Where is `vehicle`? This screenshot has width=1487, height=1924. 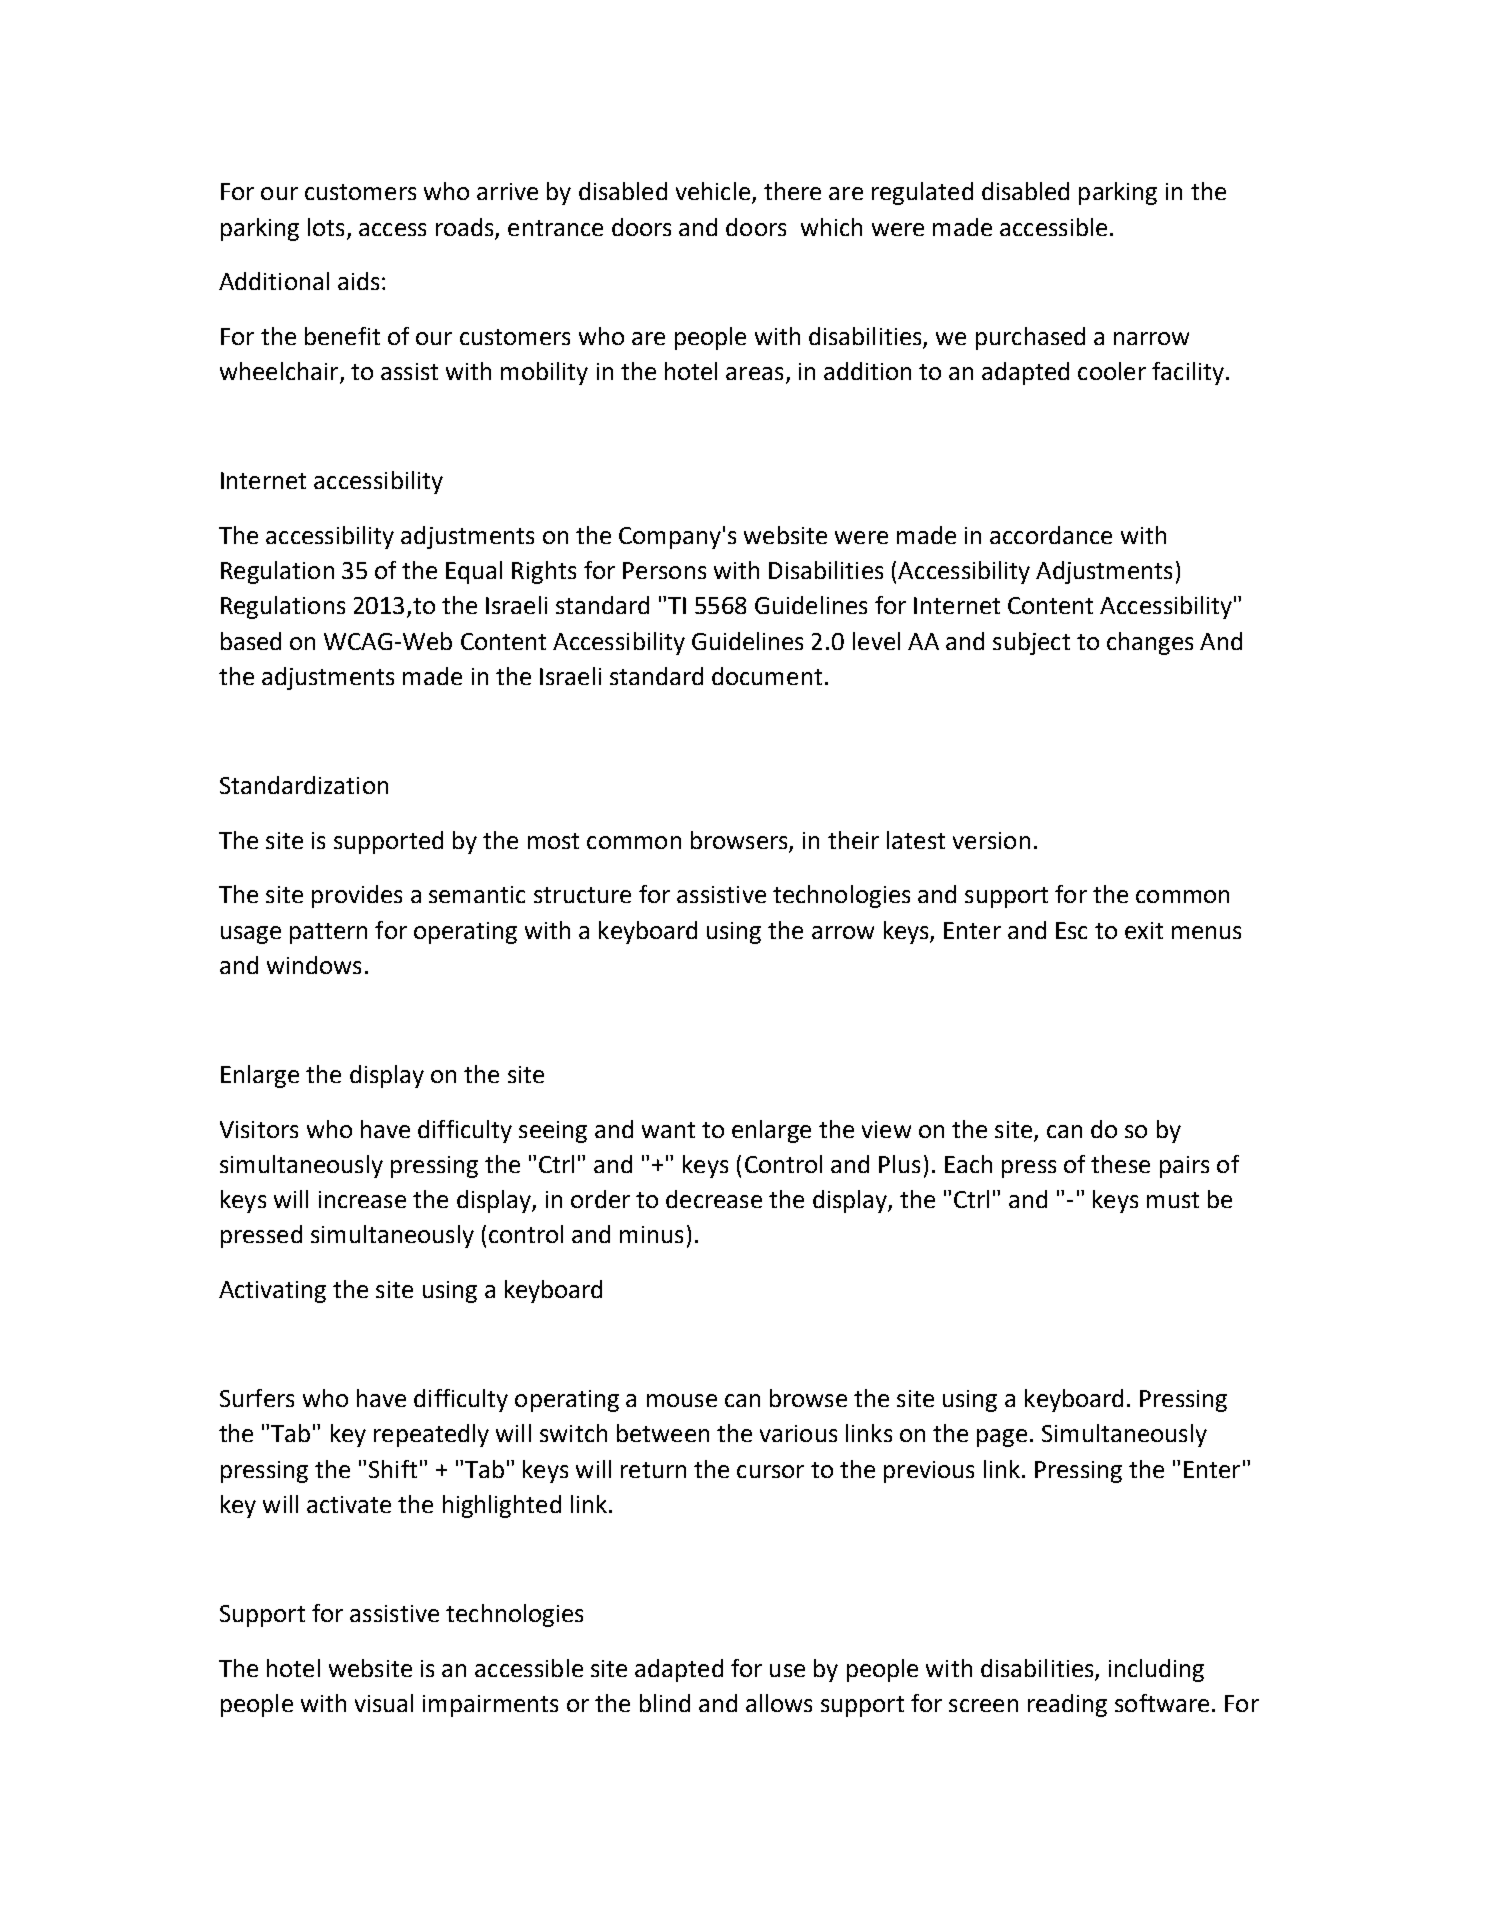 vehicle is located at coordinates (713, 191).
